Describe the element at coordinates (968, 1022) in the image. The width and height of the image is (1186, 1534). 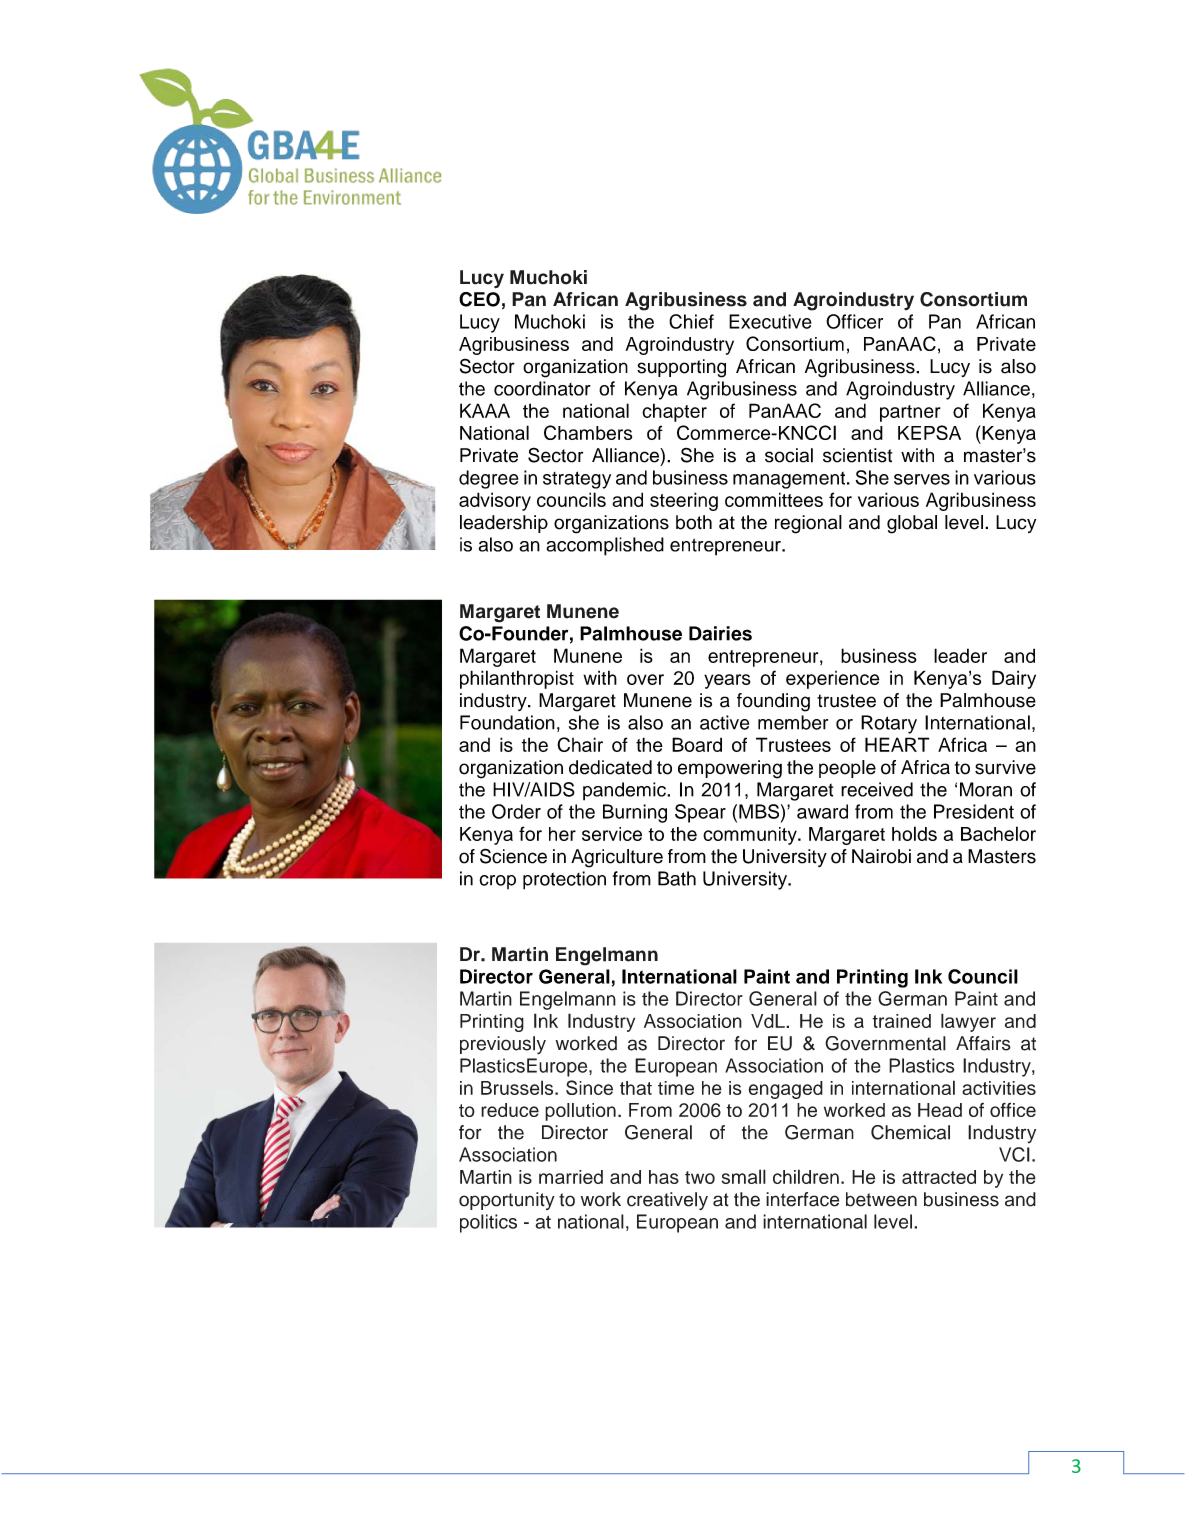
I see `lawyer` at that location.
